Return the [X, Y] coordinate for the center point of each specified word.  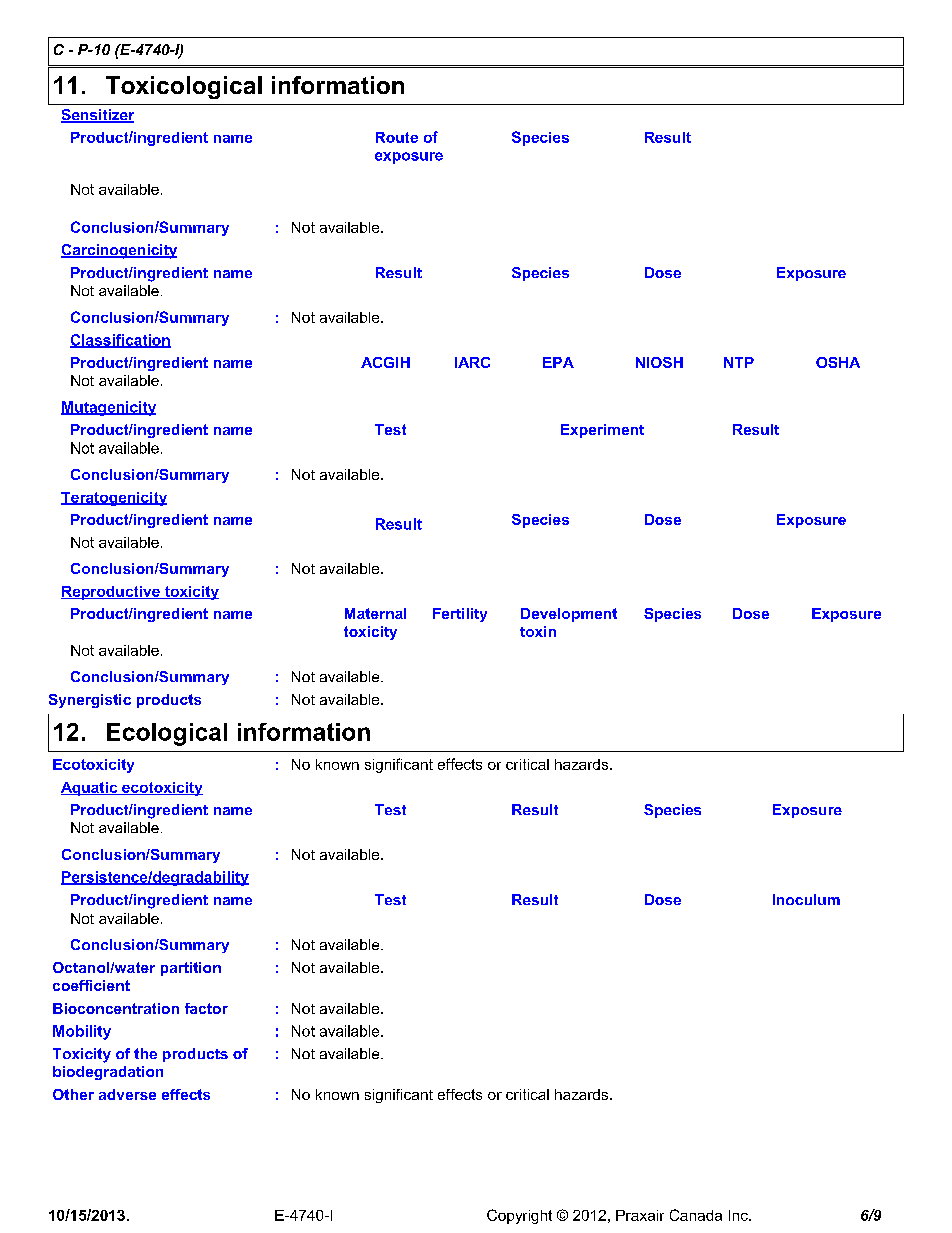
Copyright [519, 1216]
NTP [739, 362]
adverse [127, 1094]
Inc [739, 1215]
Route [397, 137]
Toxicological [184, 87]
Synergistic [90, 701]
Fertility [460, 615]
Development [569, 615]
